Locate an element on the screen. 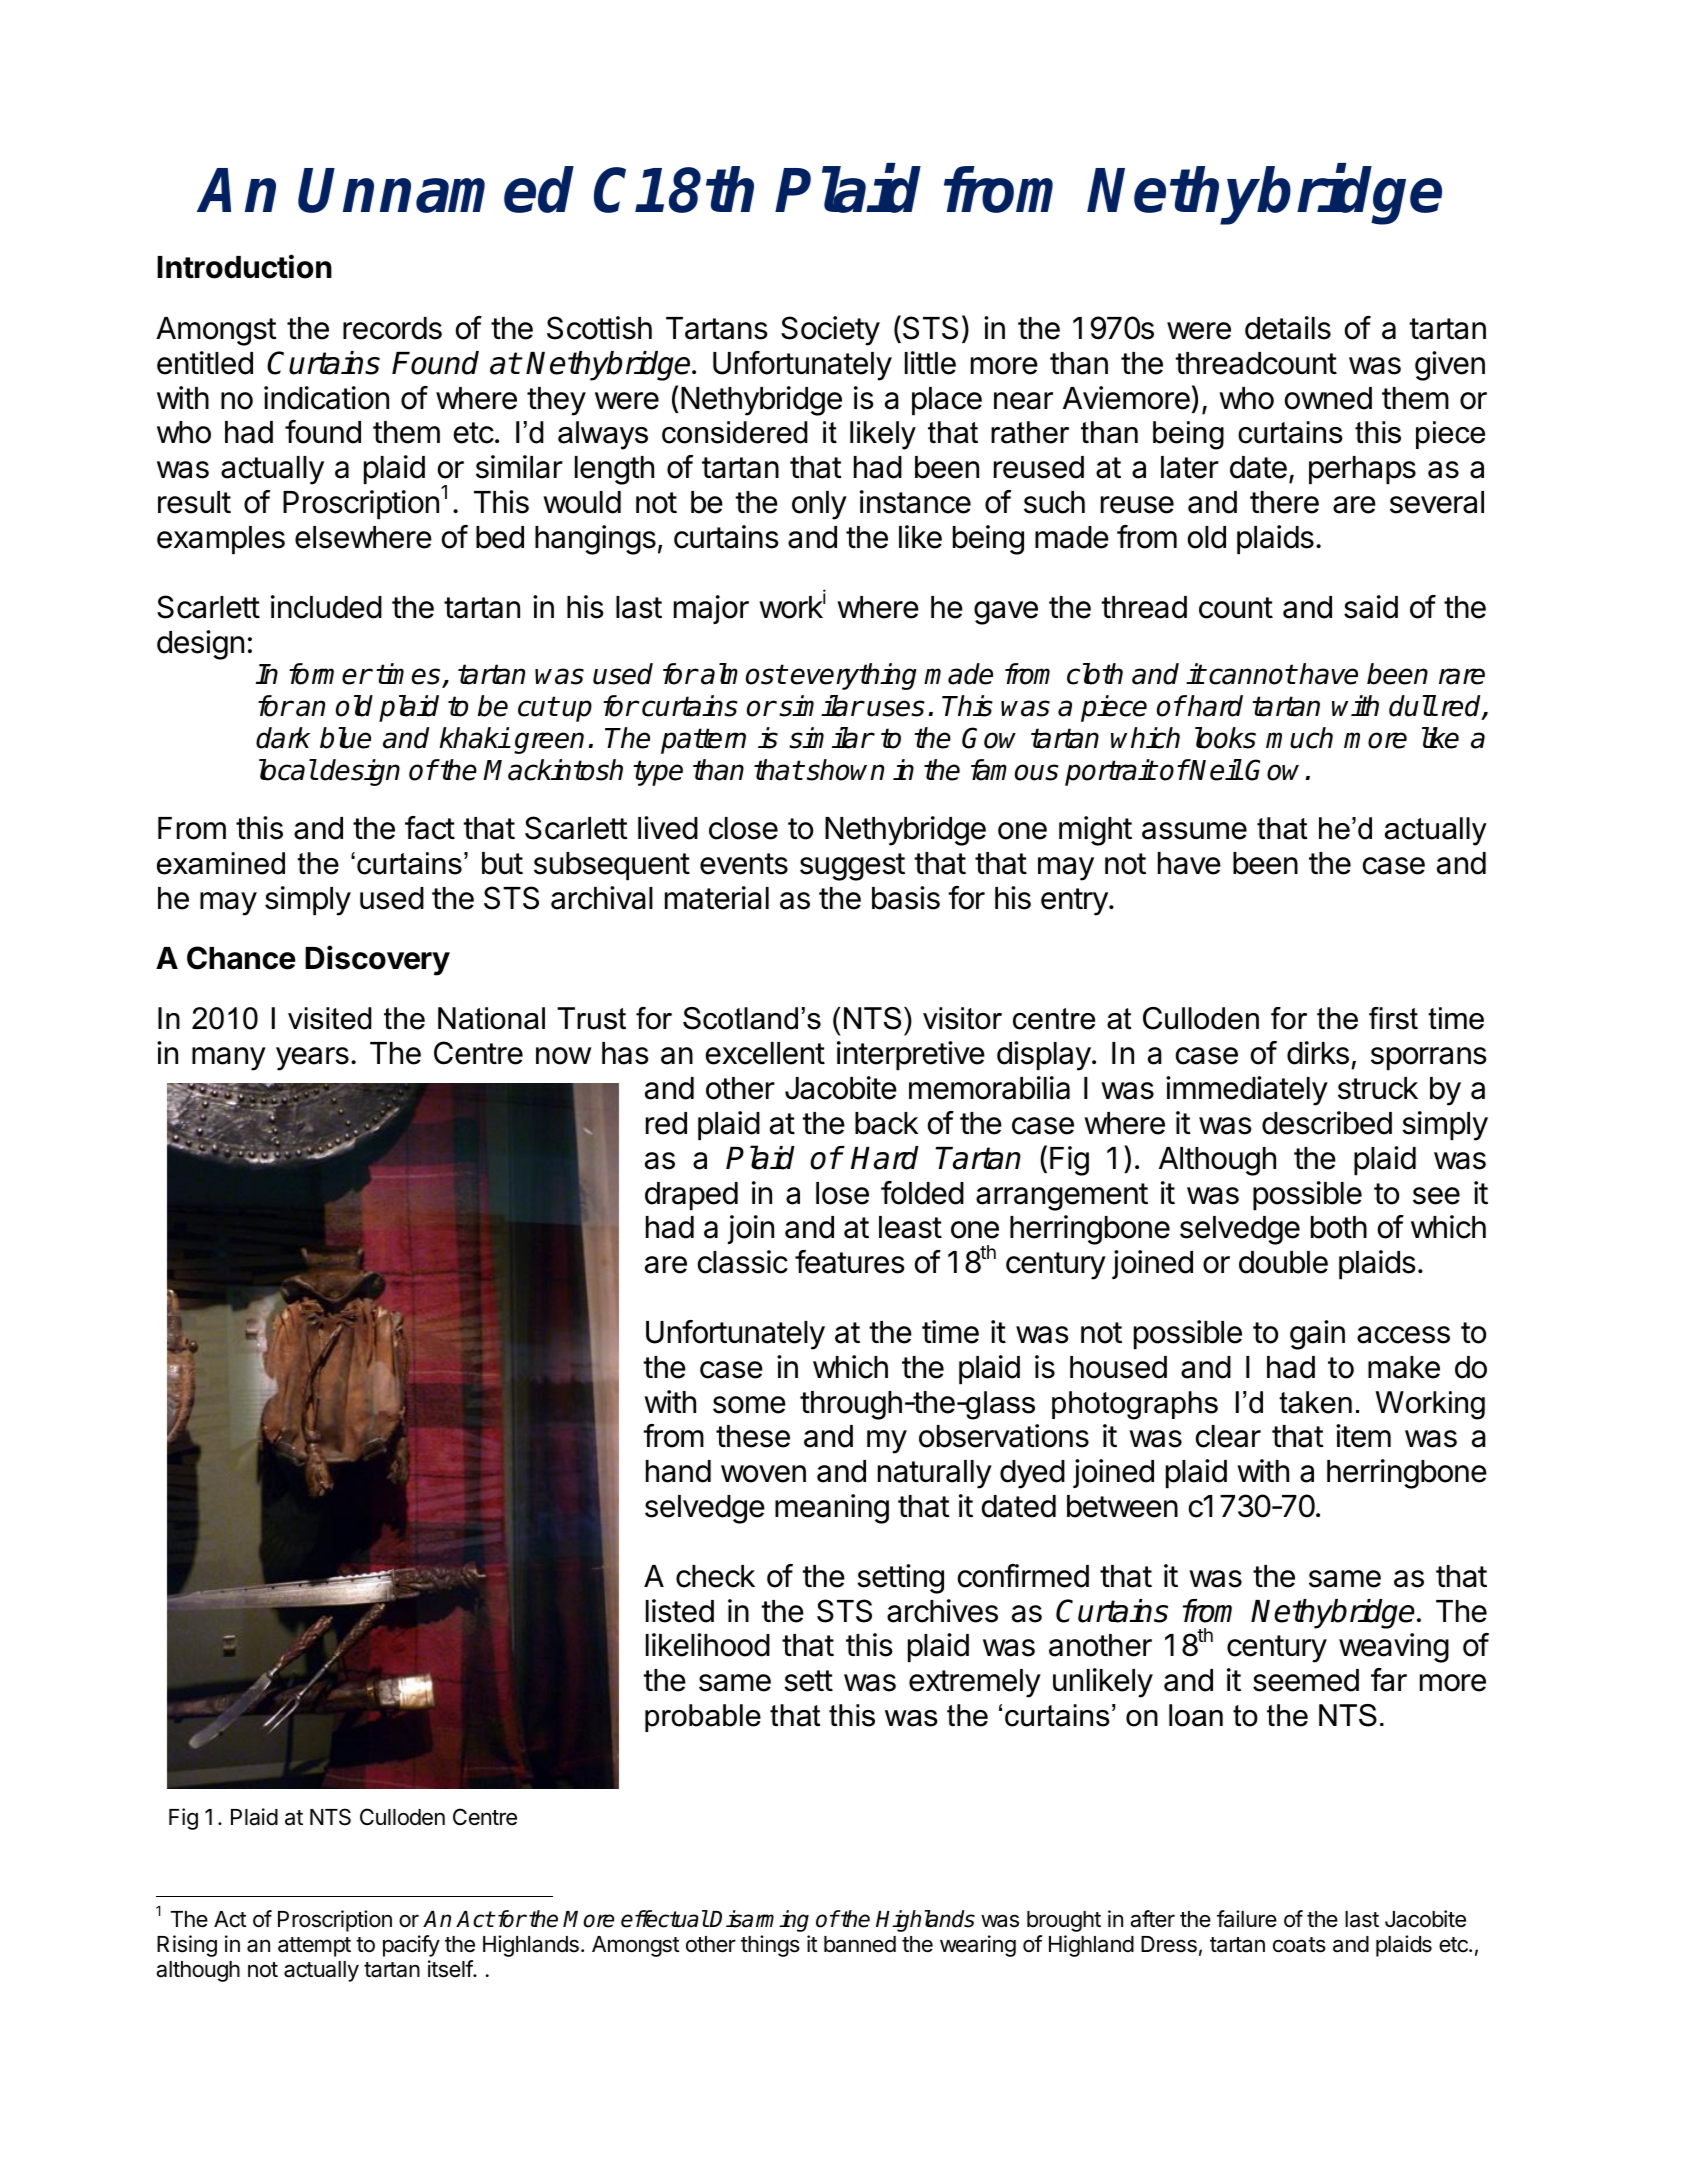  banned is located at coordinates (860, 1944).
